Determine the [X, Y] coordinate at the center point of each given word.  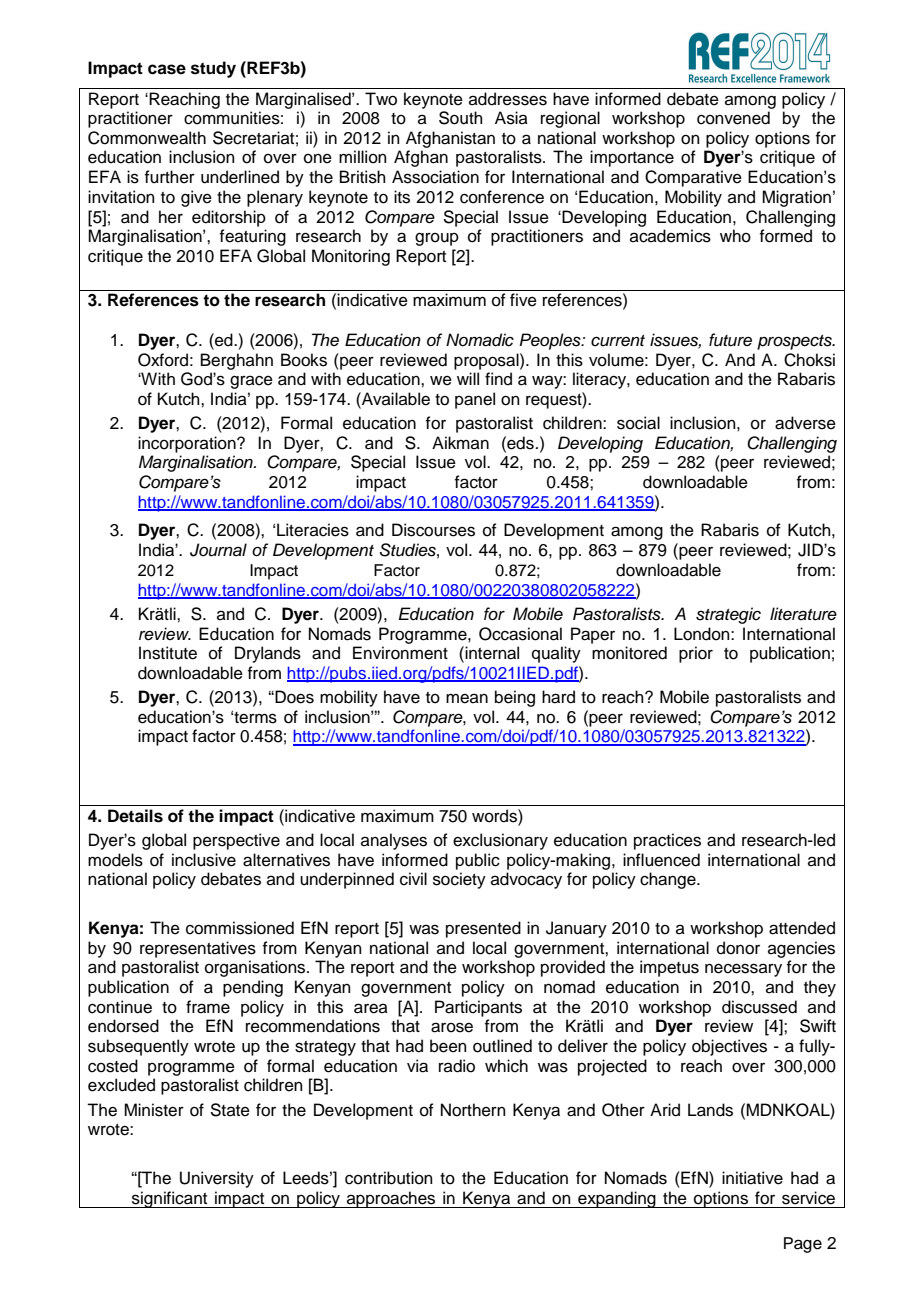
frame [208, 1007]
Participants [478, 1008]
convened [733, 118]
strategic [728, 615]
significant [170, 1199]
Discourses [433, 530]
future [730, 340]
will [468, 378]
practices [667, 841]
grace [251, 382]
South [461, 118]
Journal [218, 550]
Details [135, 816]
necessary [743, 970]
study [213, 69]
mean [467, 698]
